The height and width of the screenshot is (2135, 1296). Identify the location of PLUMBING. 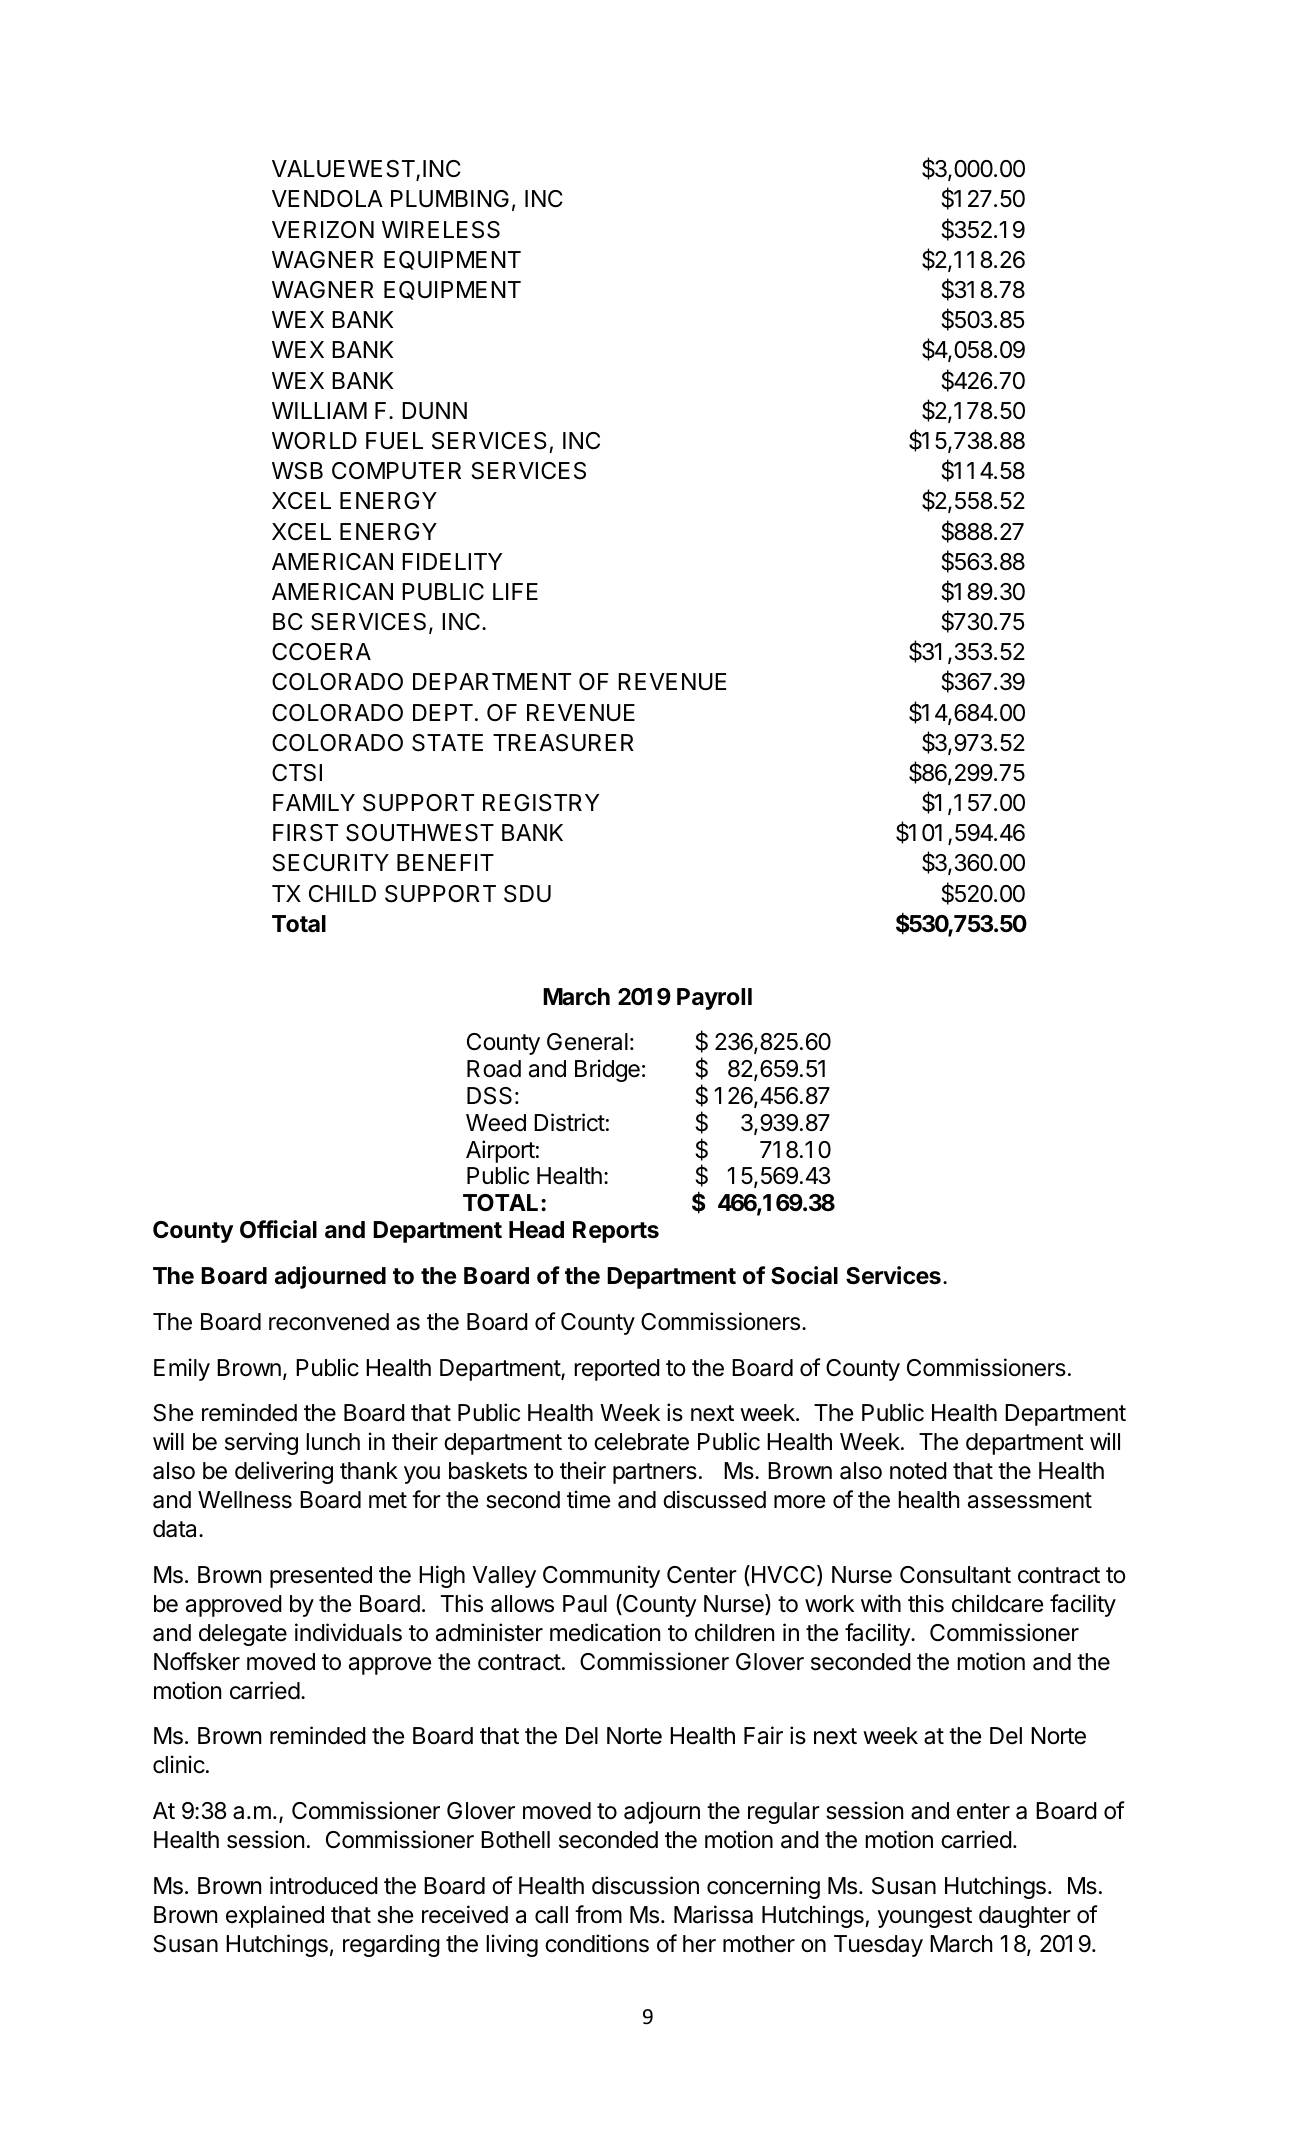
(450, 199).
